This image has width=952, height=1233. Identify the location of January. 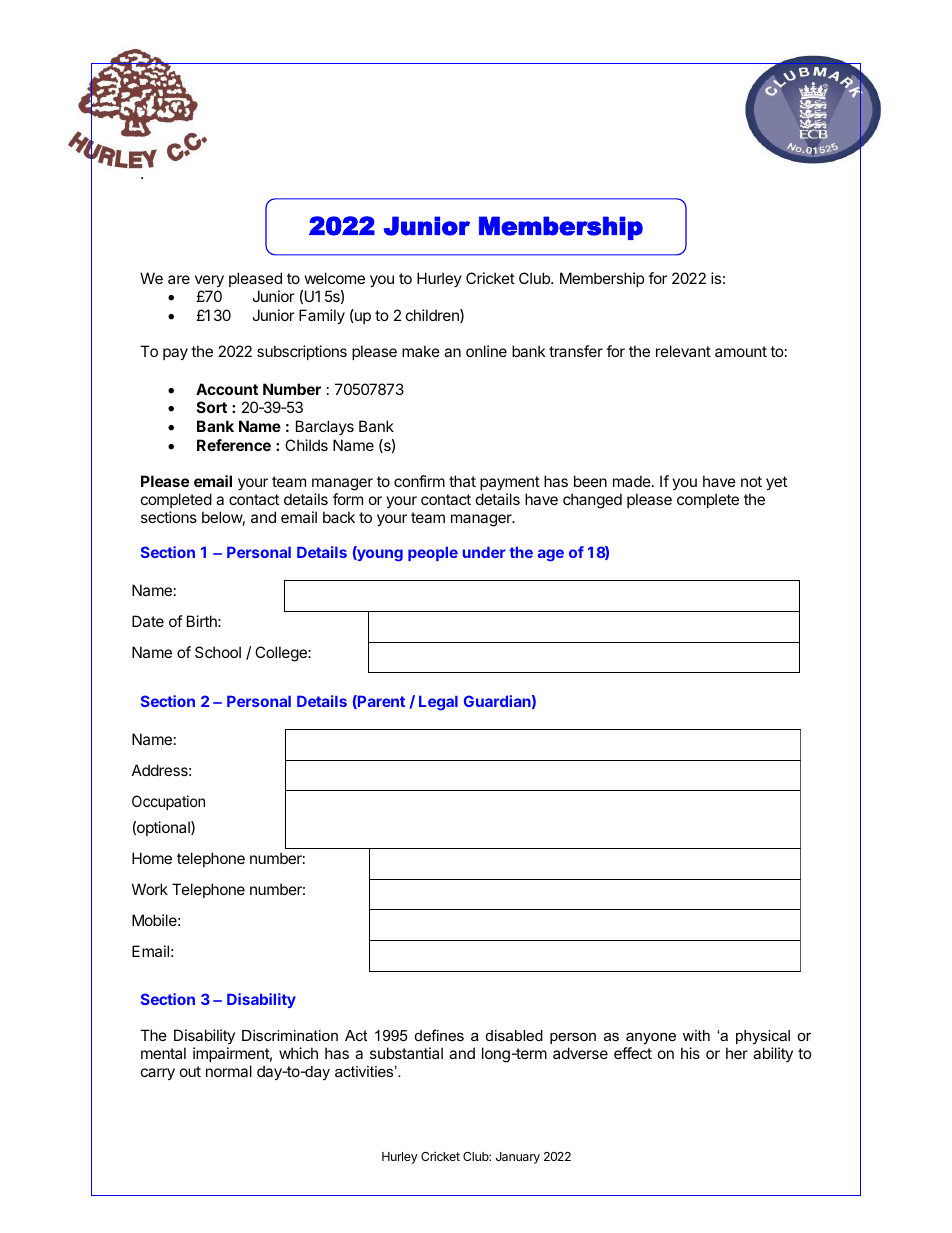
(518, 1158).
